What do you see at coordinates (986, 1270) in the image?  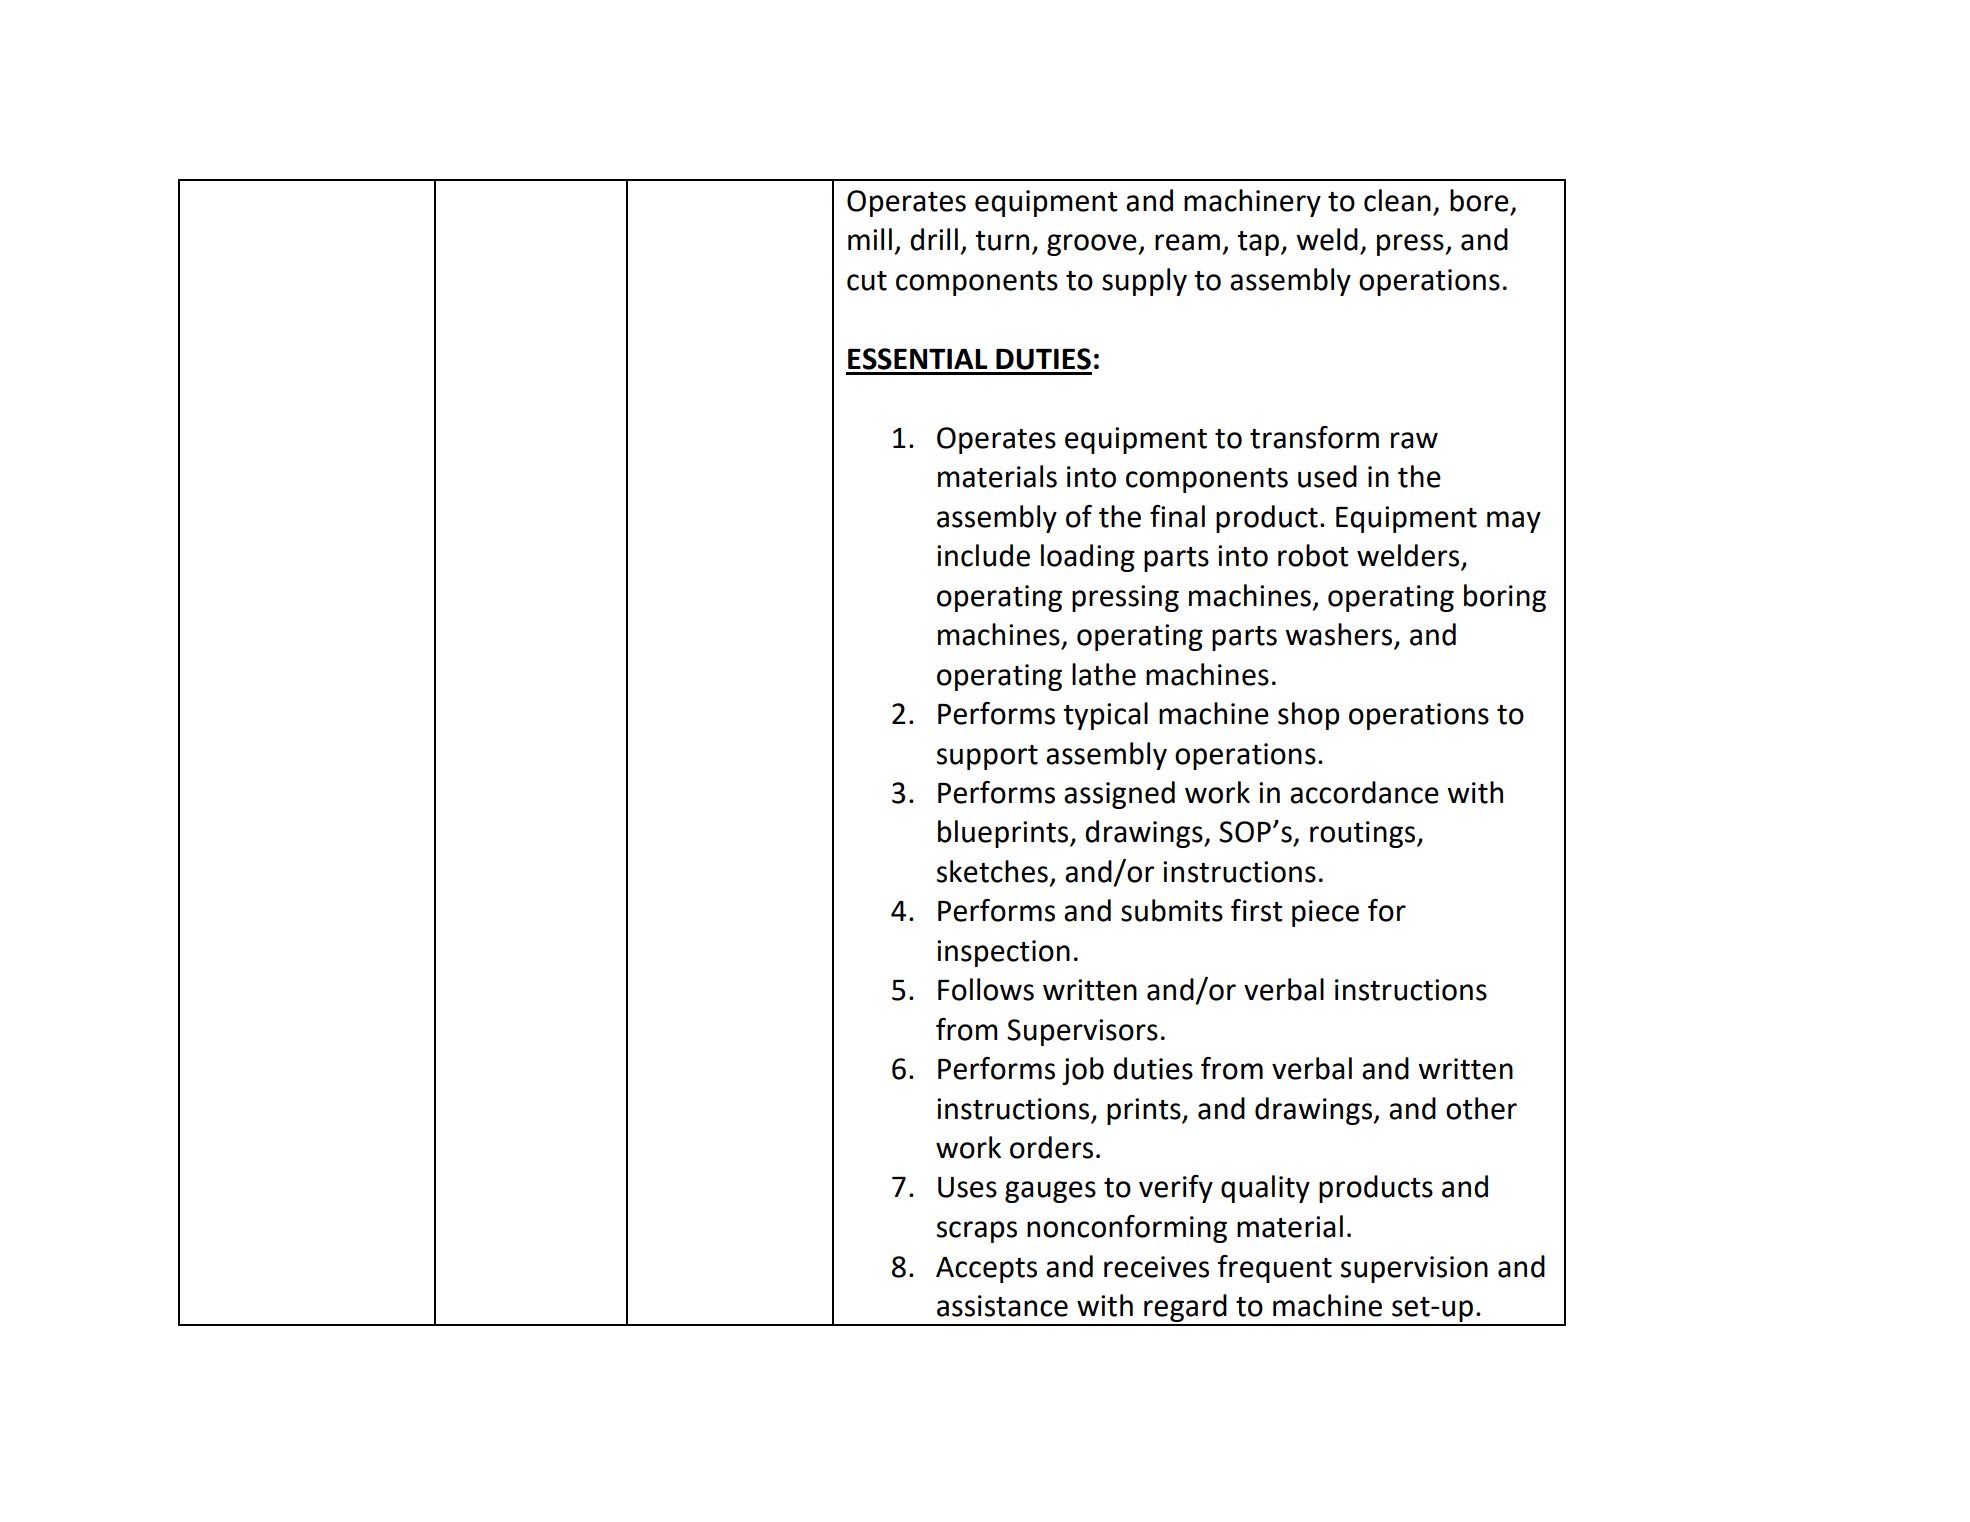 I see `Accepts` at bounding box center [986, 1270].
